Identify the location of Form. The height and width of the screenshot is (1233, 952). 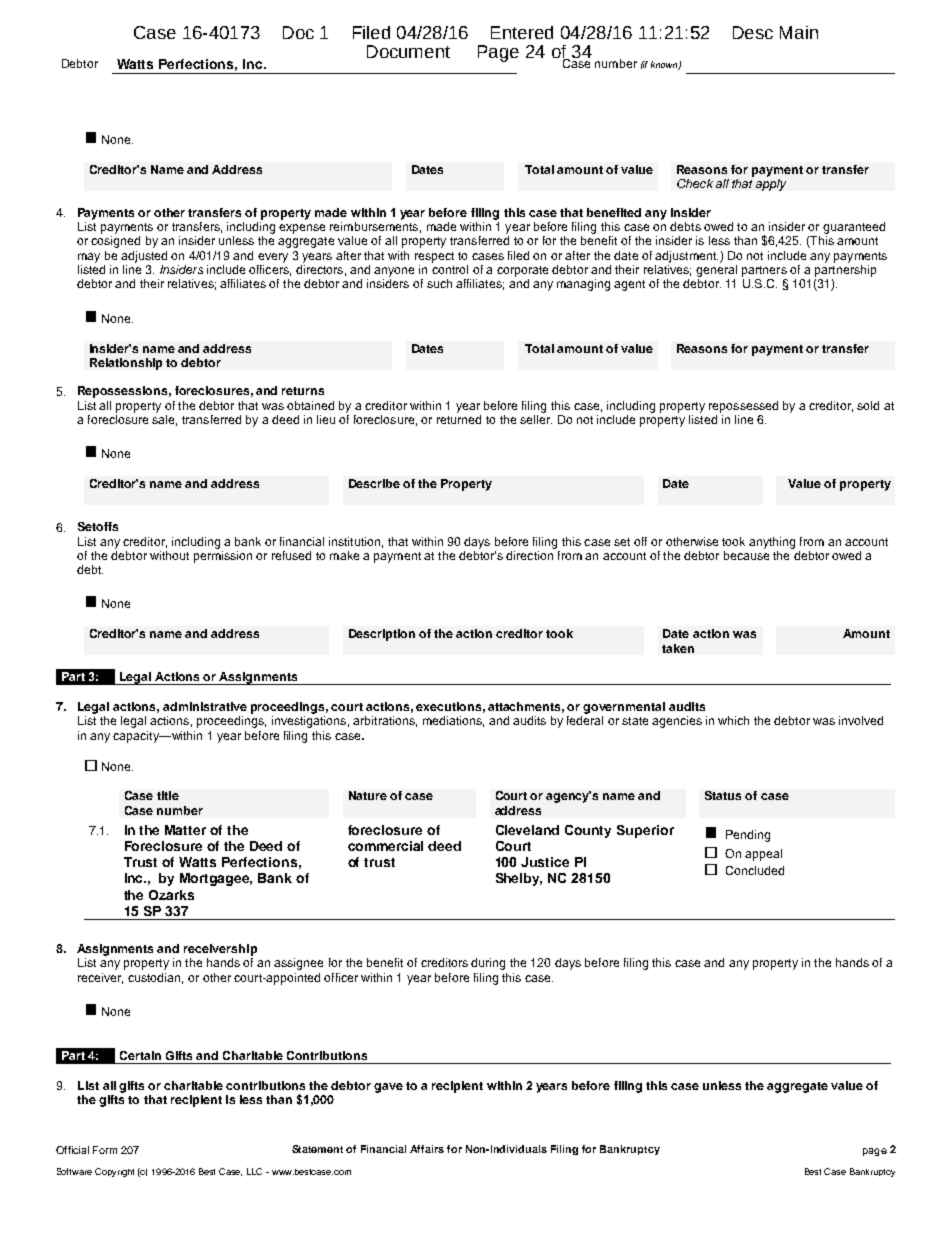
(105, 1150).
